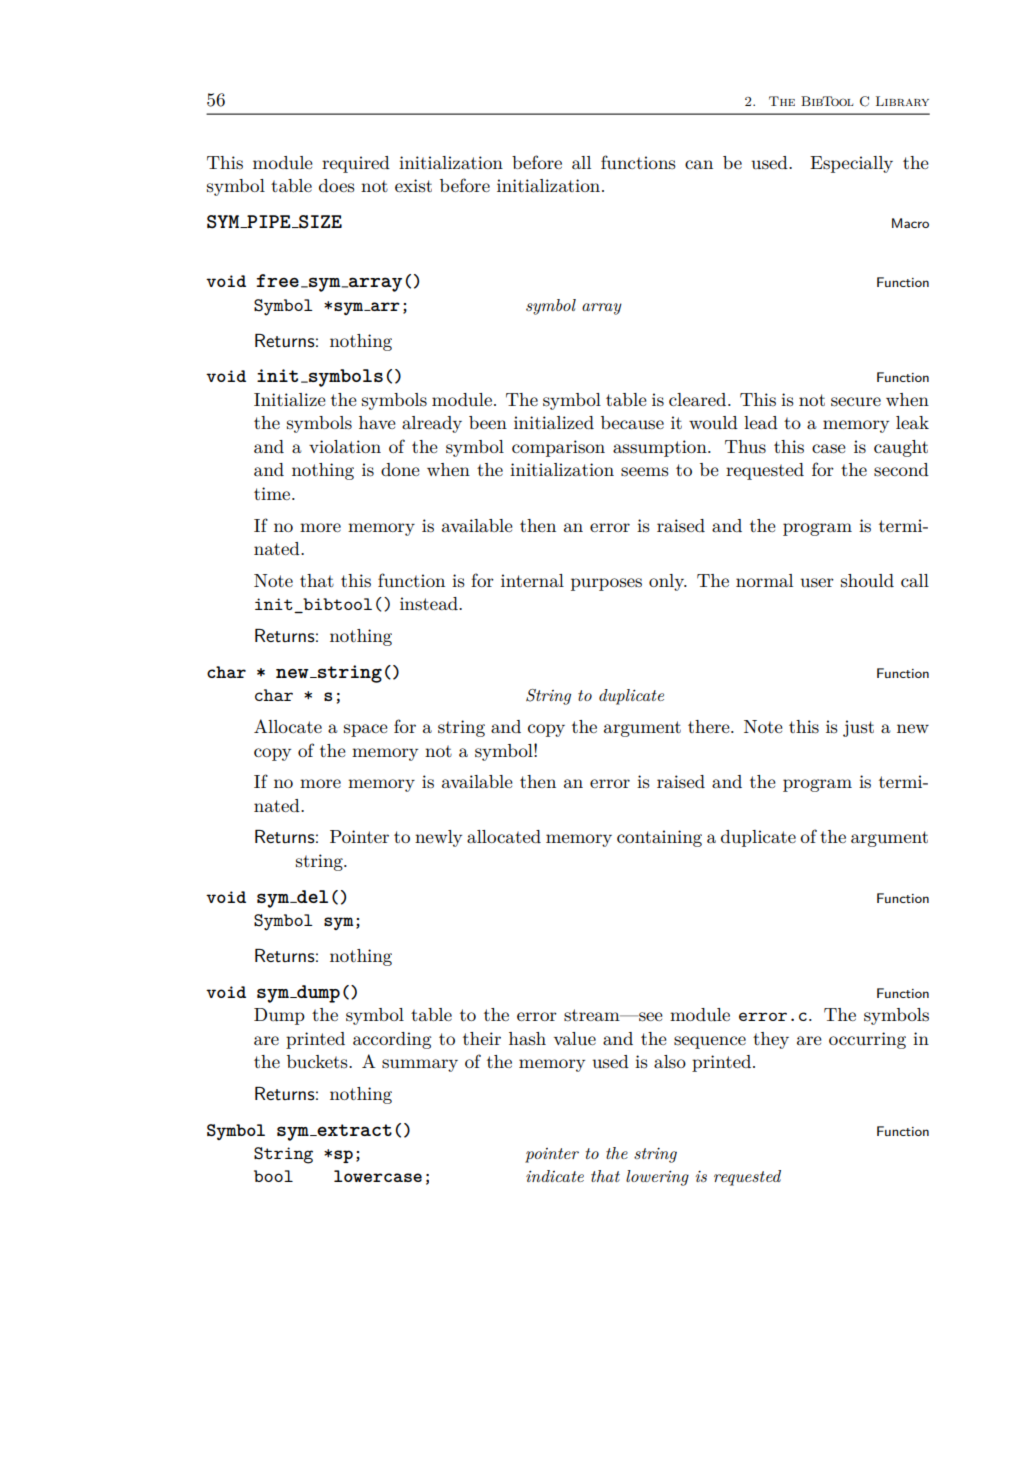 This screenshot has width=1033, height=1461. I want to click on occurring, so click(867, 1040).
